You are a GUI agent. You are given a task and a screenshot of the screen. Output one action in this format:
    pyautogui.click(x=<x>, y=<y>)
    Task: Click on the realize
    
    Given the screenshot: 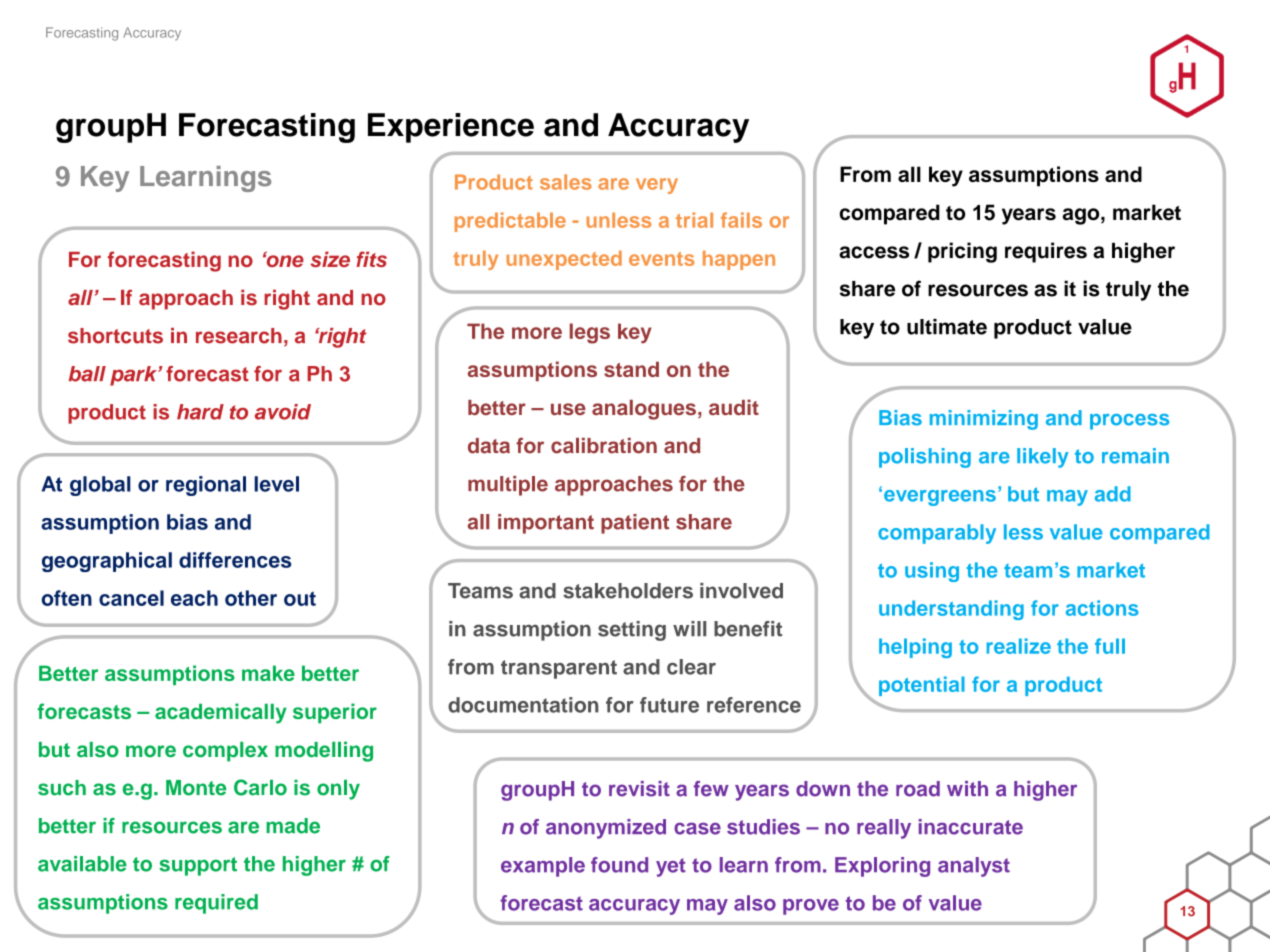 What is the action you would take?
    pyautogui.click(x=1019, y=646)
